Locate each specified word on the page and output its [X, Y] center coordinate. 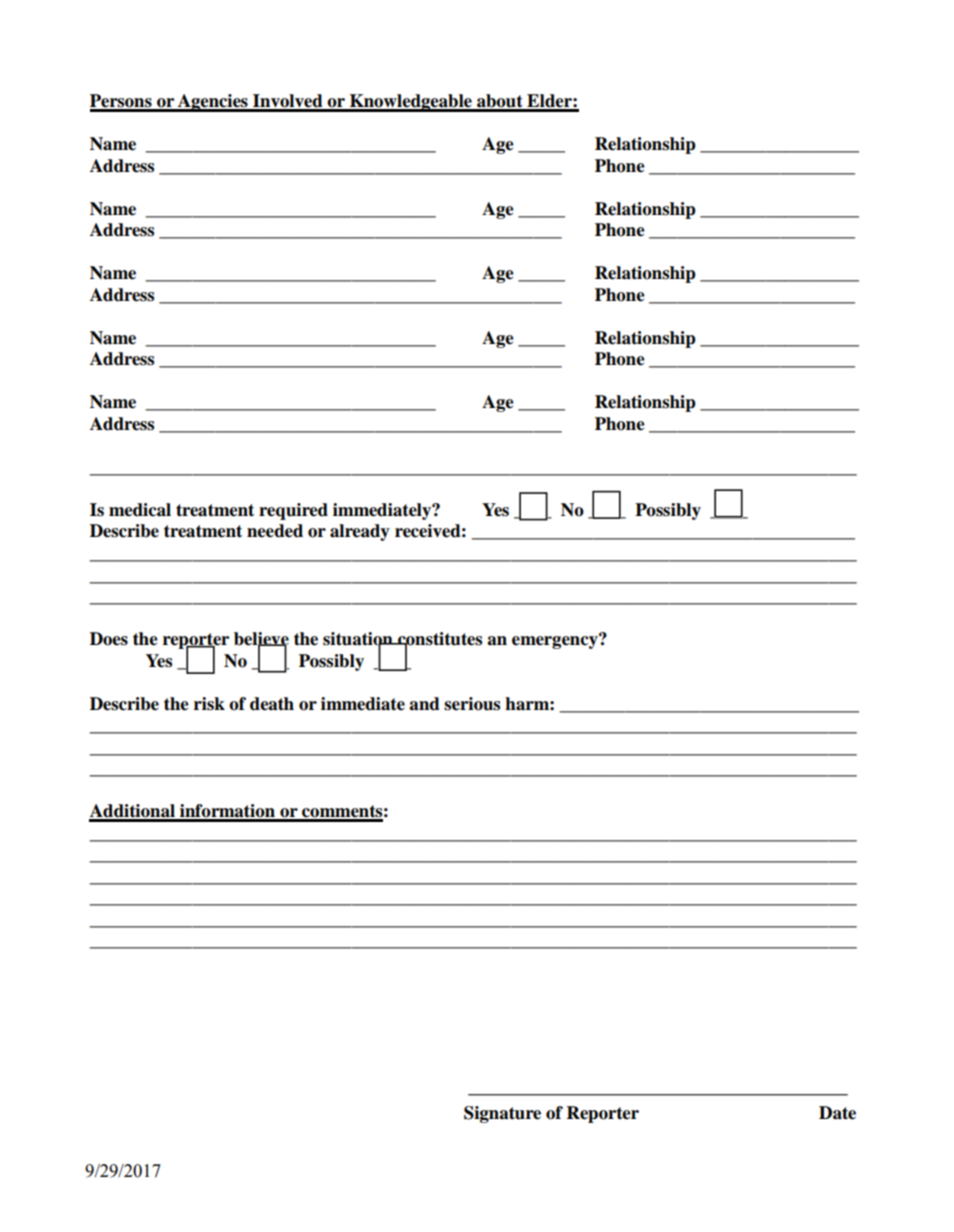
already [360, 532]
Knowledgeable [411, 103]
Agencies [213, 103]
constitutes [439, 640]
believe [261, 640]
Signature [502, 1114]
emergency [556, 641]
